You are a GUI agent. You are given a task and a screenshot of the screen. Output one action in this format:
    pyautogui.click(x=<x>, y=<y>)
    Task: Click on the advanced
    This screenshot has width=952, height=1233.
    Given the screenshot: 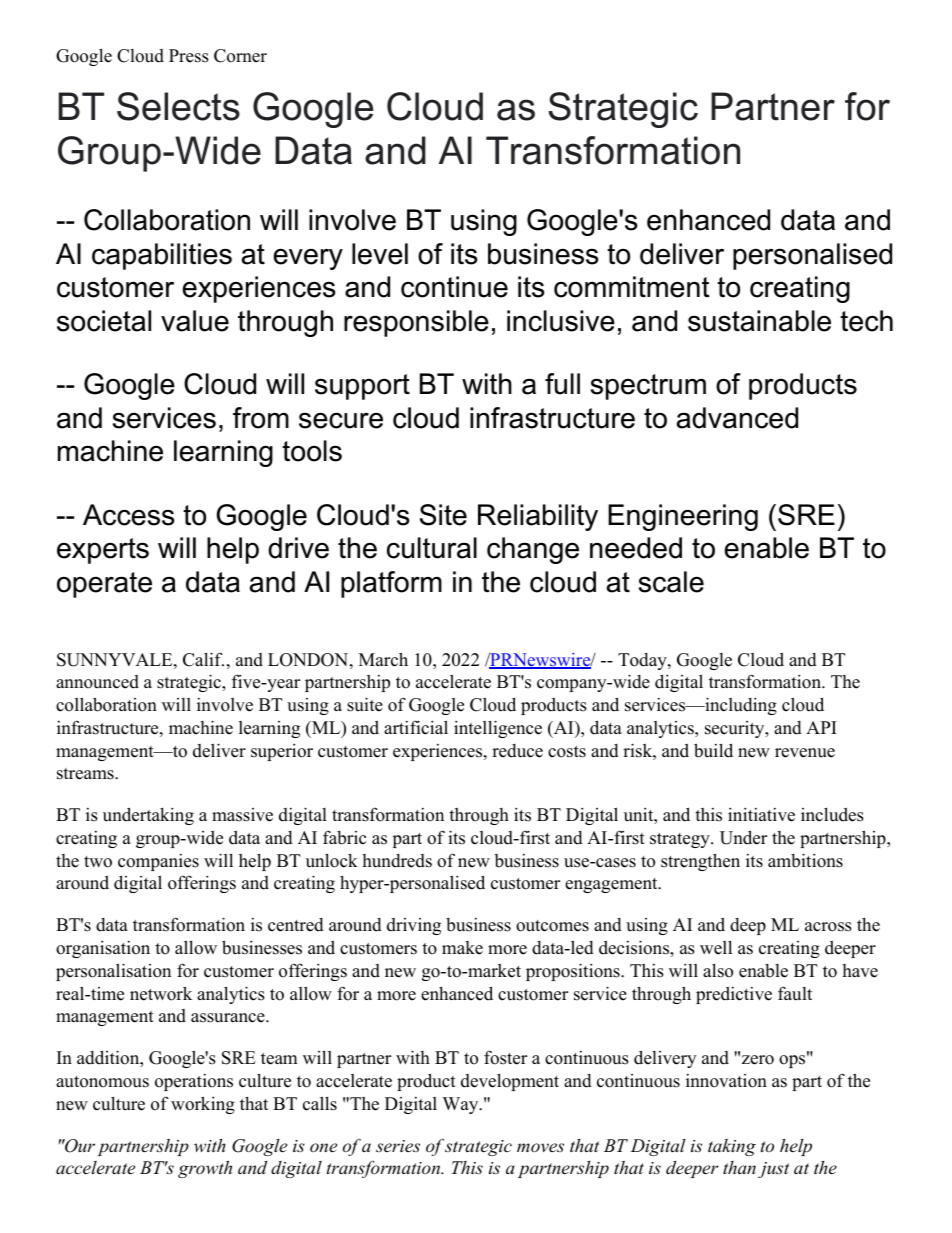 What is the action you would take?
    pyautogui.click(x=737, y=418)
